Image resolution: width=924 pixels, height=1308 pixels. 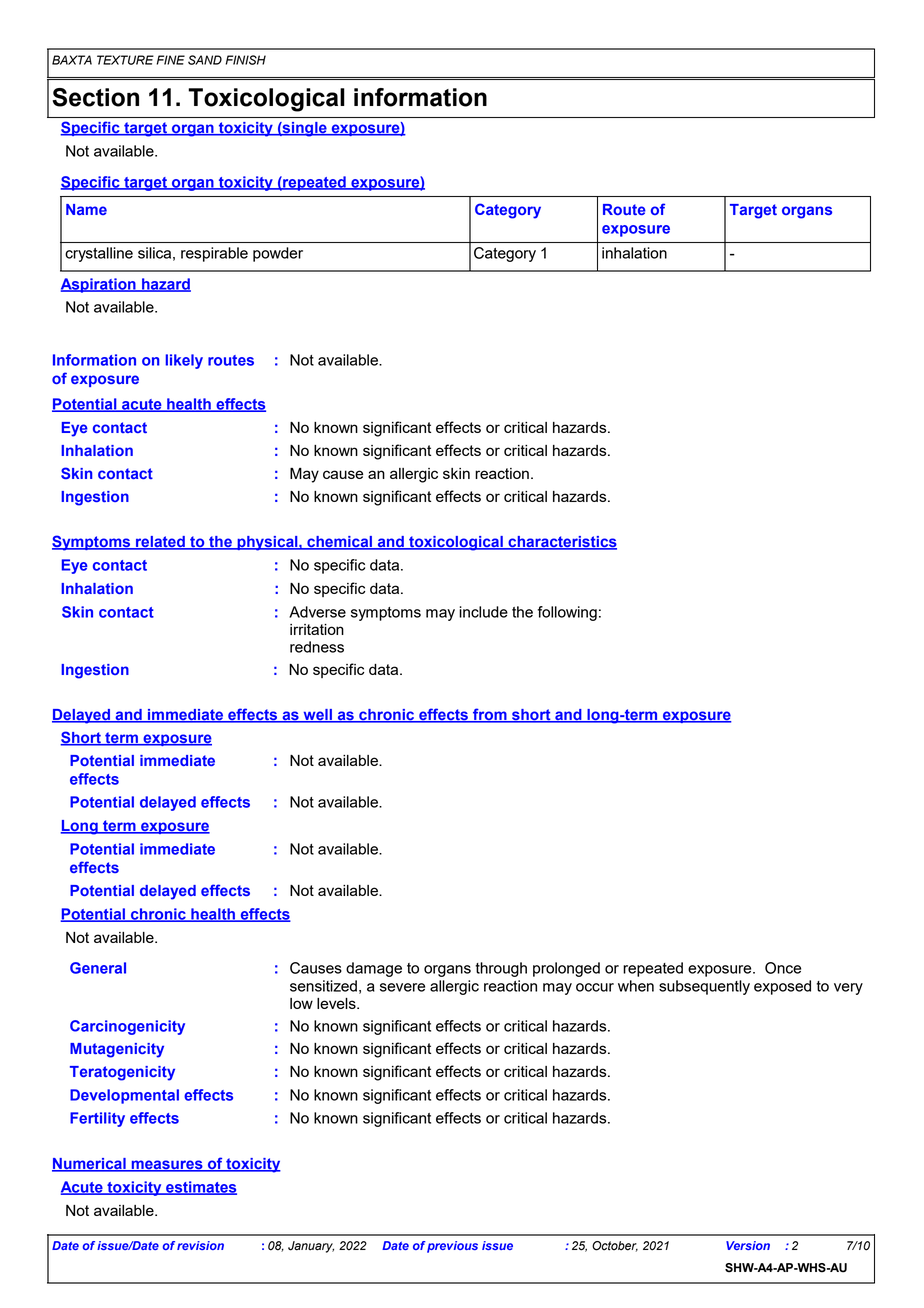 I want to click on powder, so click(x=278, y=254).
